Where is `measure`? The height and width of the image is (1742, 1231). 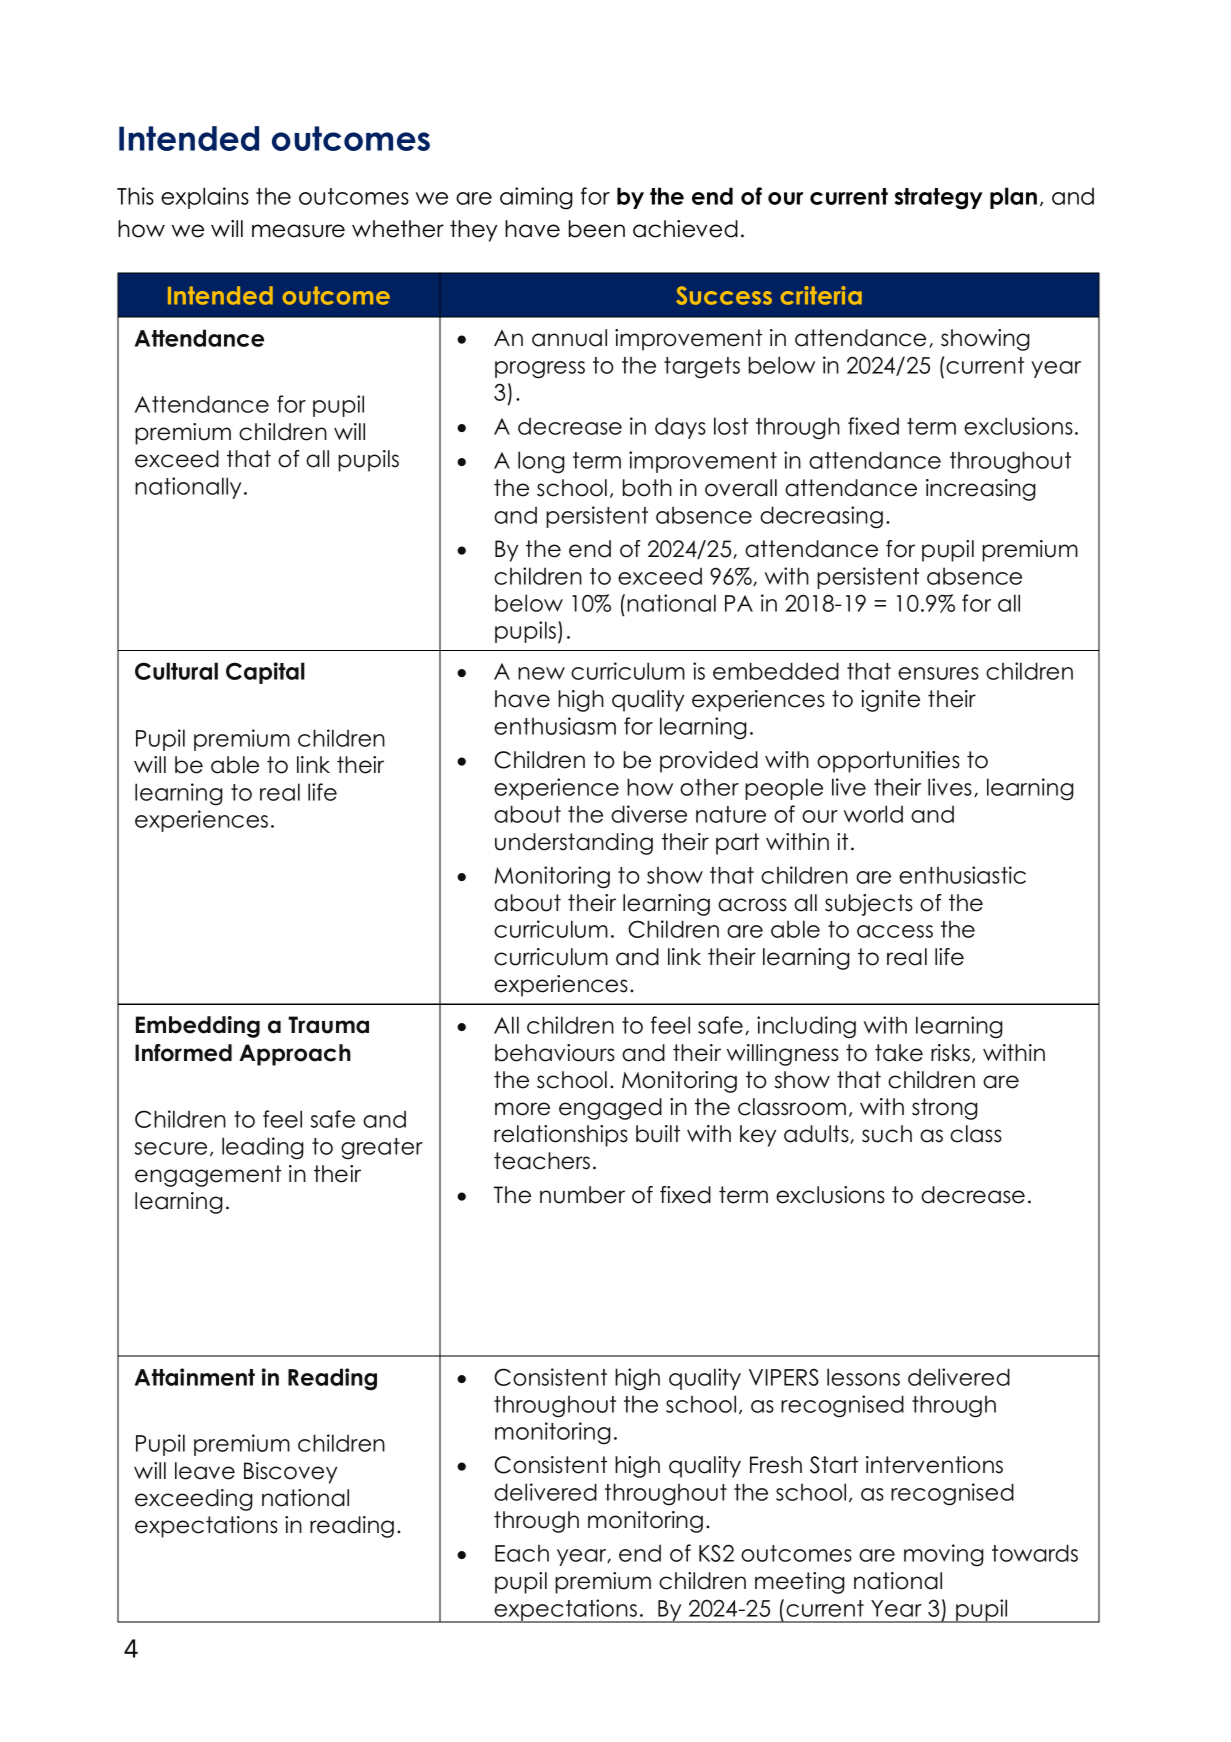 measure is located at coordinates (298, 231).
